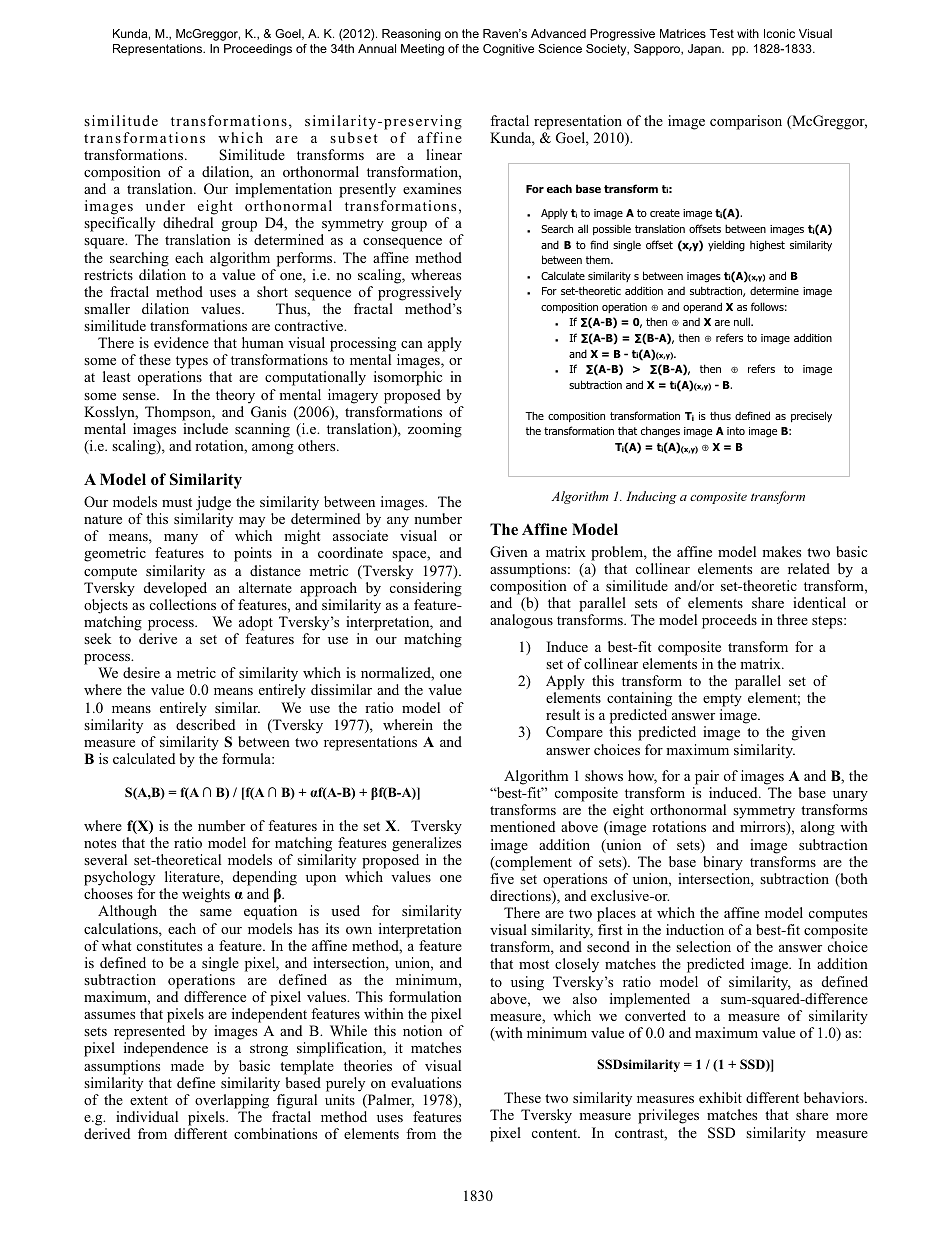 The width and height of the screenshot is (952, 1233). What do you see at coordinates (205, 428) in the screenshot?
I see `include` at bounding box center [205, 428].
